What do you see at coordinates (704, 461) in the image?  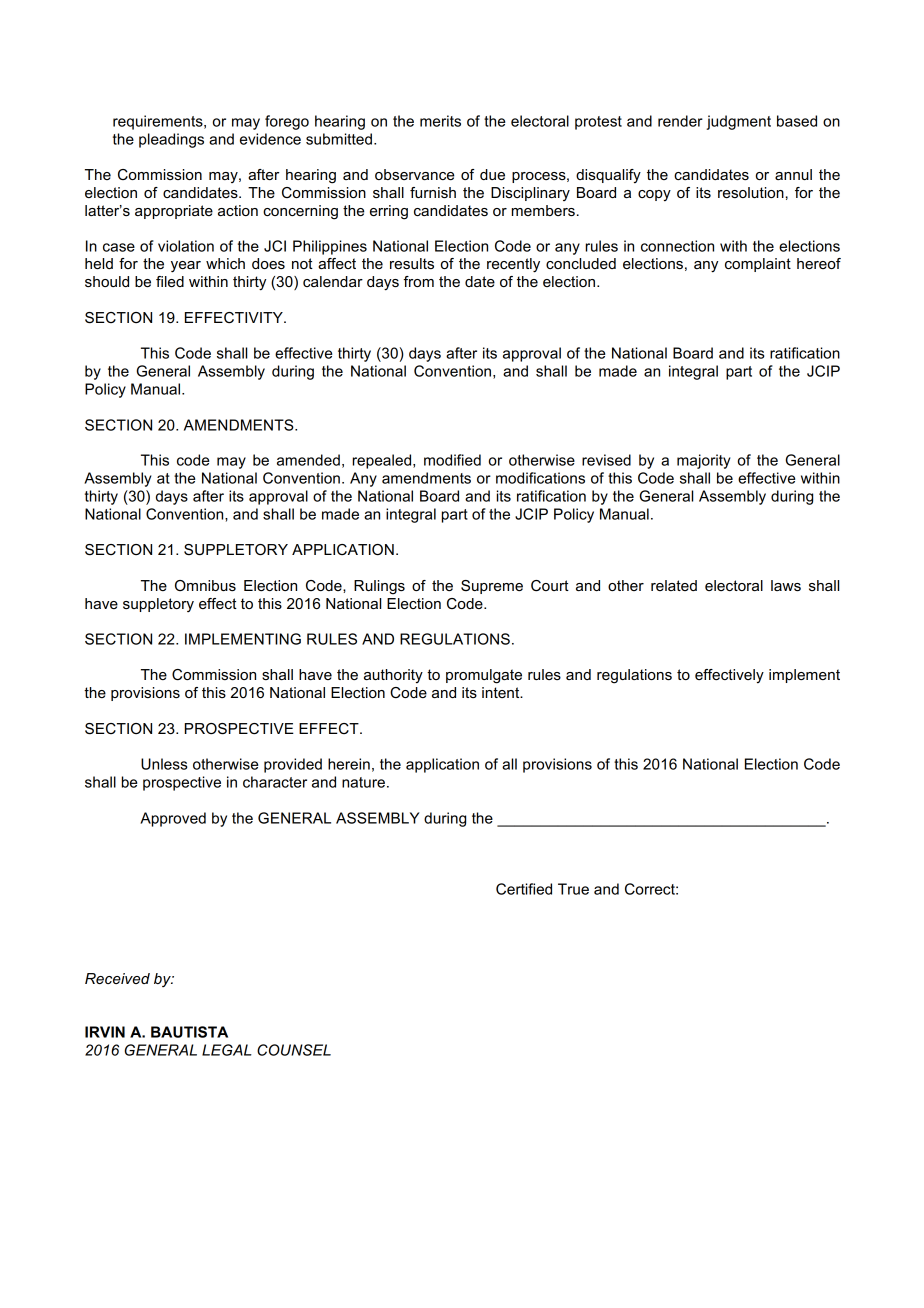 I see `majority` at bounding box center [704, 461].
